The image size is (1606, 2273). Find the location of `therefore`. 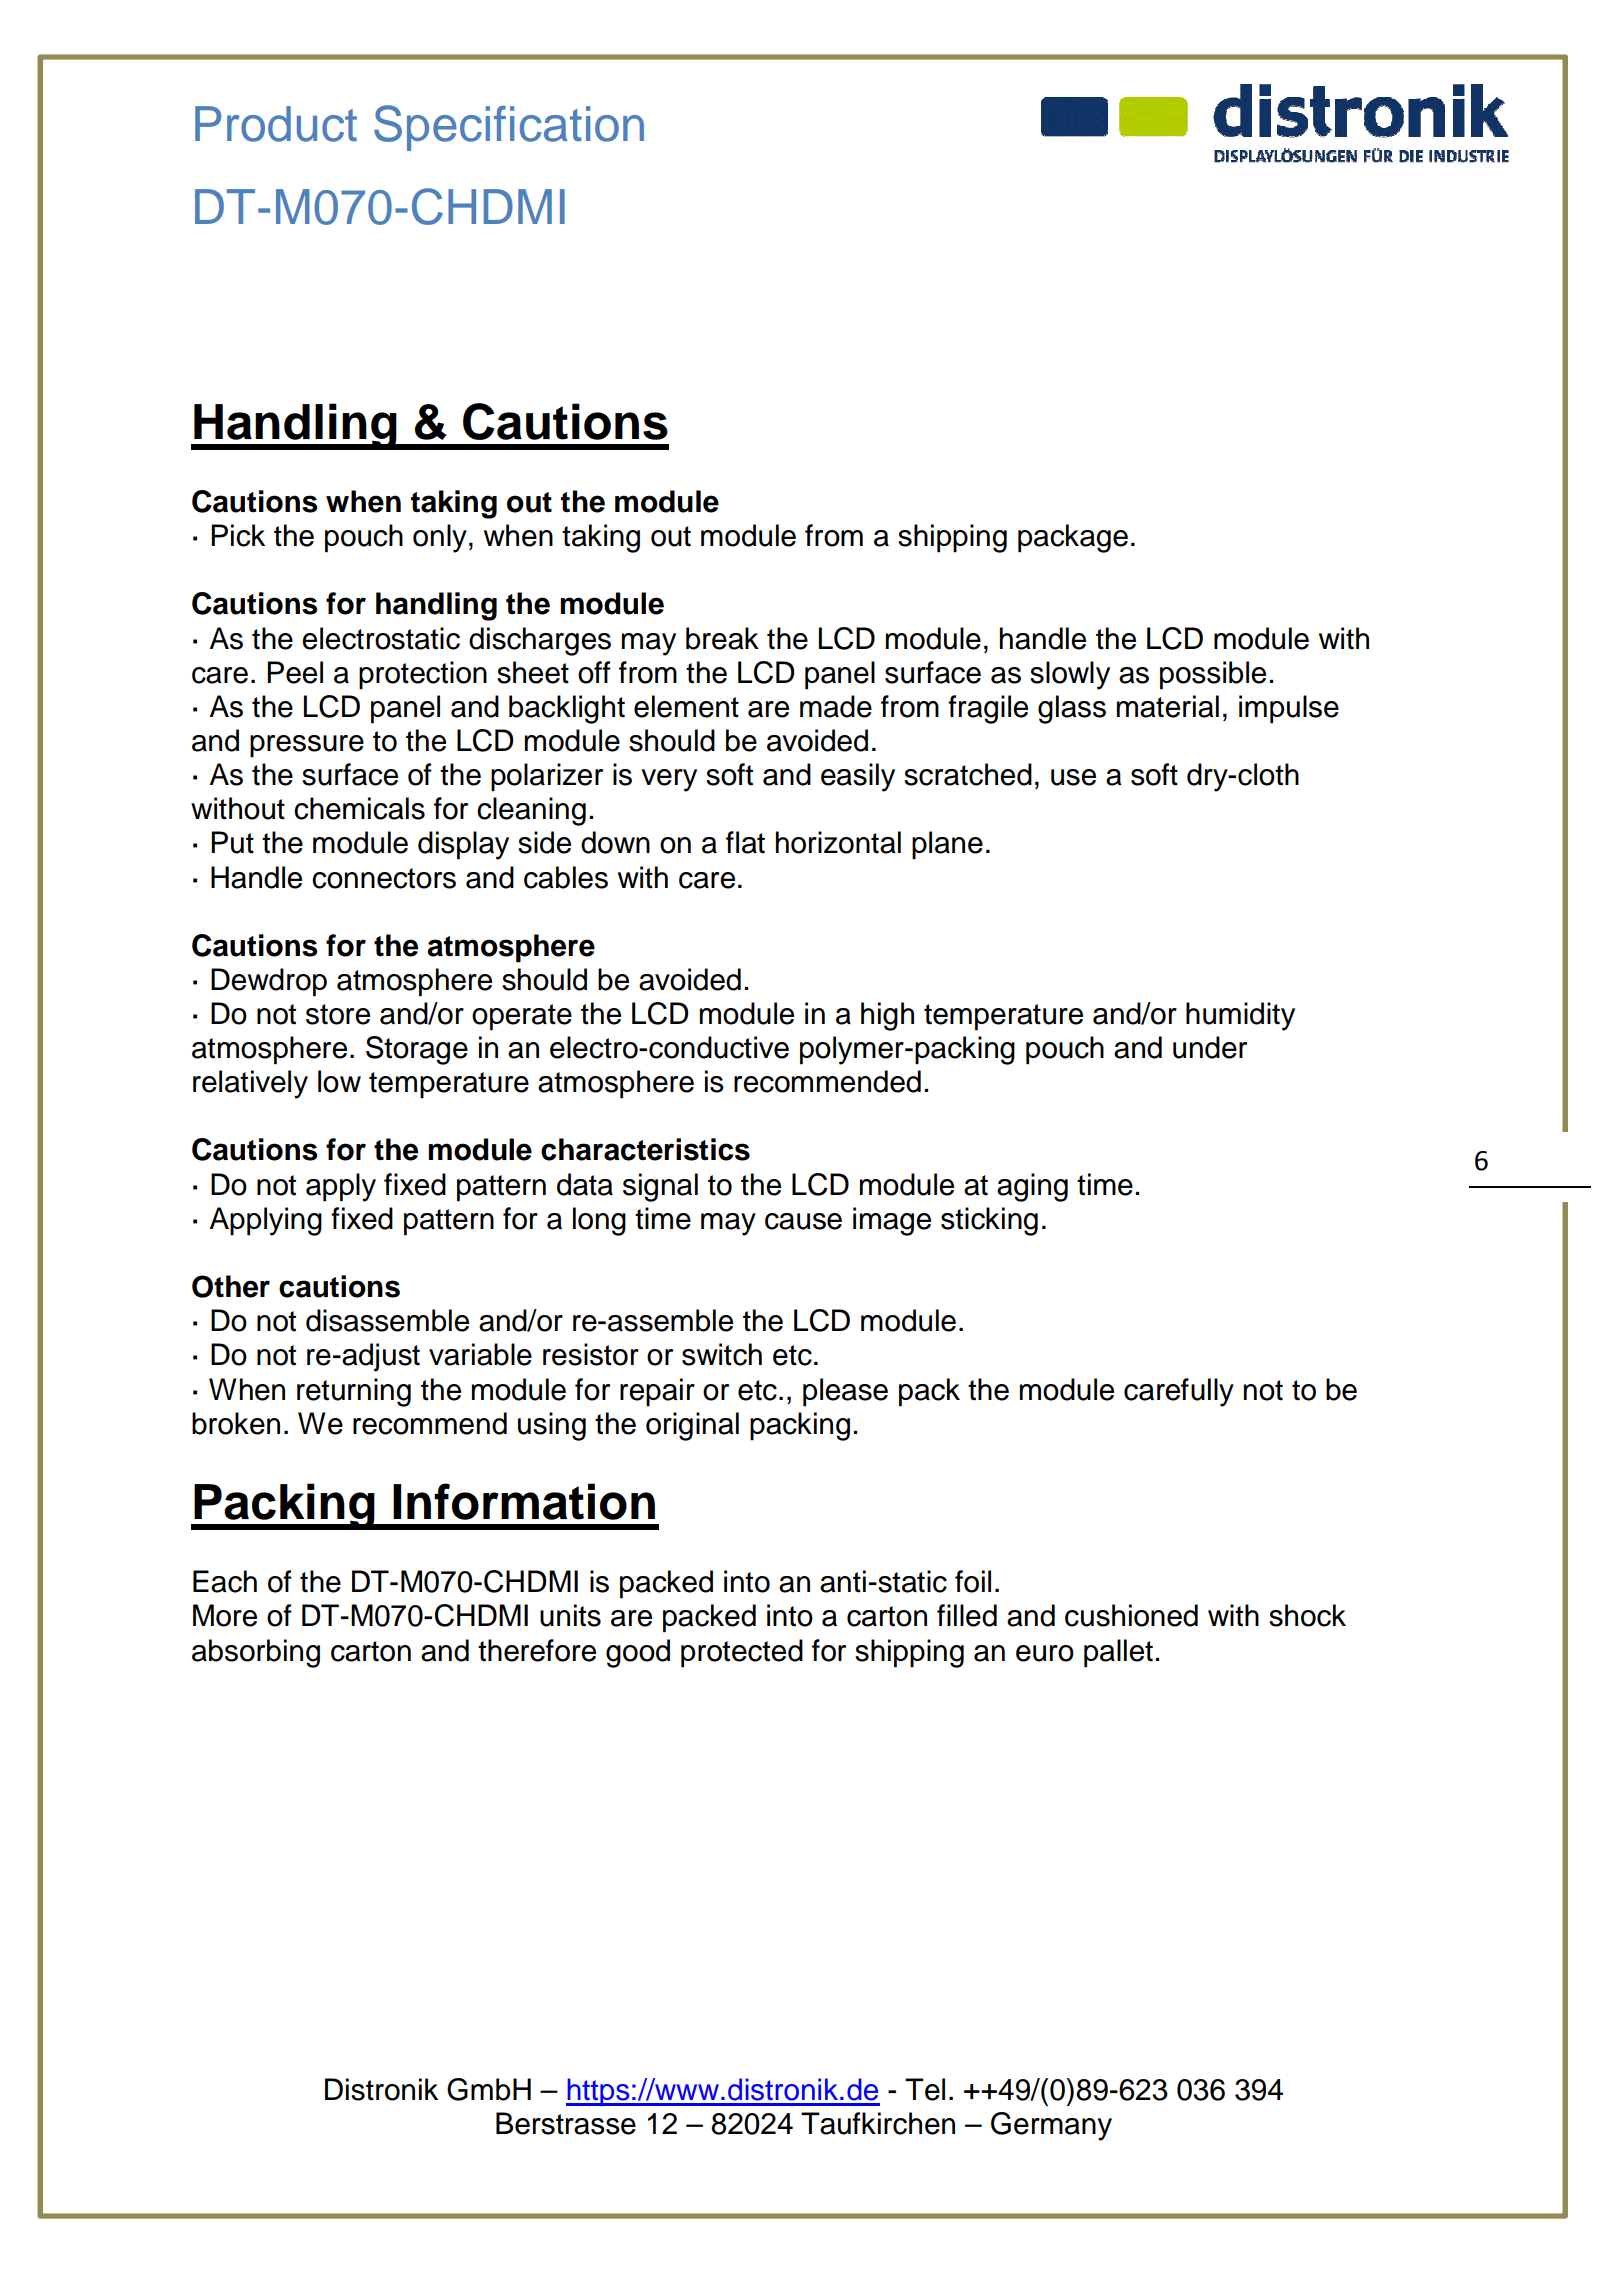

therefore is located at coordinates (537, 1650).
